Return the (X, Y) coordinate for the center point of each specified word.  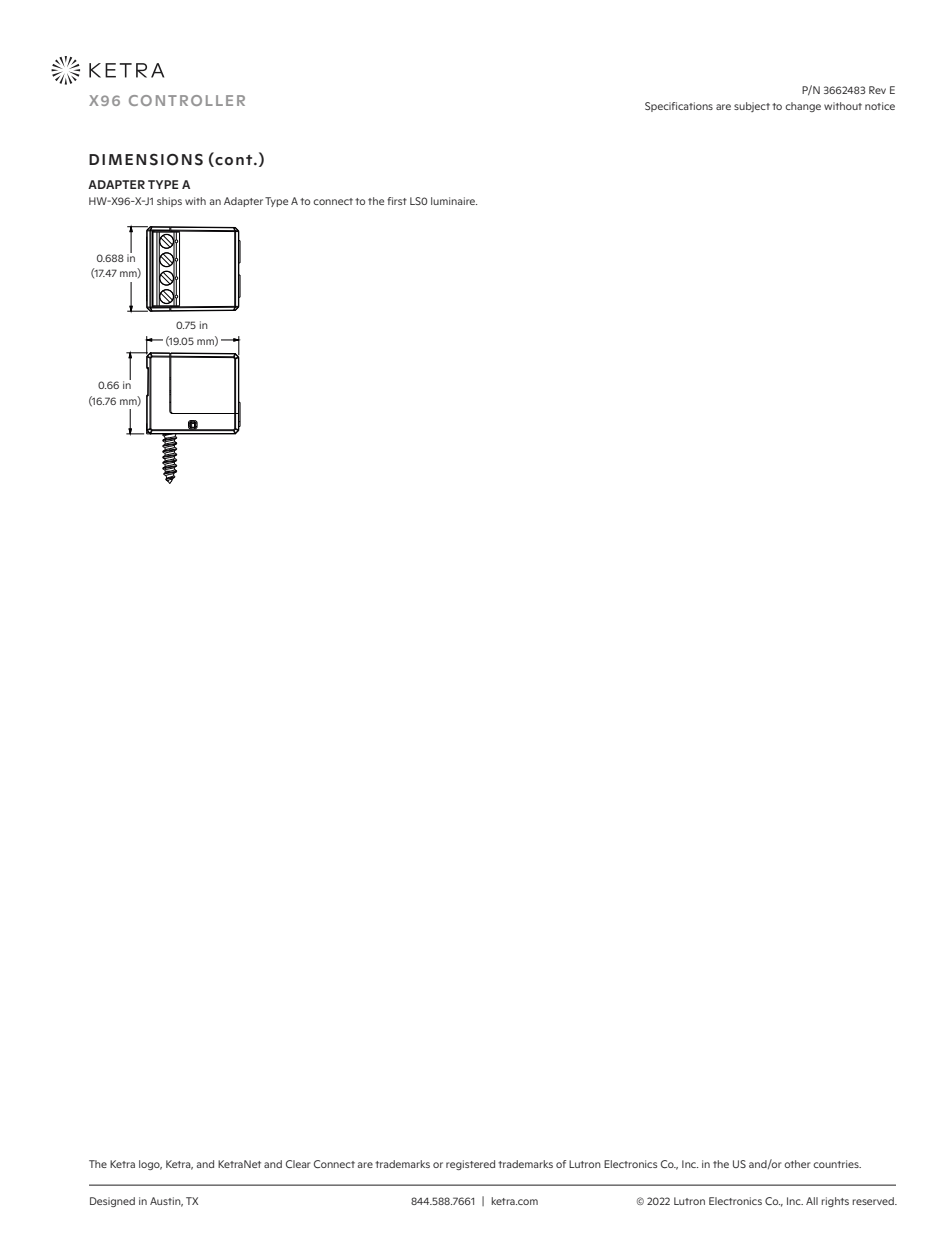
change (803, 107)
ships (169, 202)
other (797, 1164)
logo (150, 1165)
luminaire (454, 201)
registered (470, 1165)
